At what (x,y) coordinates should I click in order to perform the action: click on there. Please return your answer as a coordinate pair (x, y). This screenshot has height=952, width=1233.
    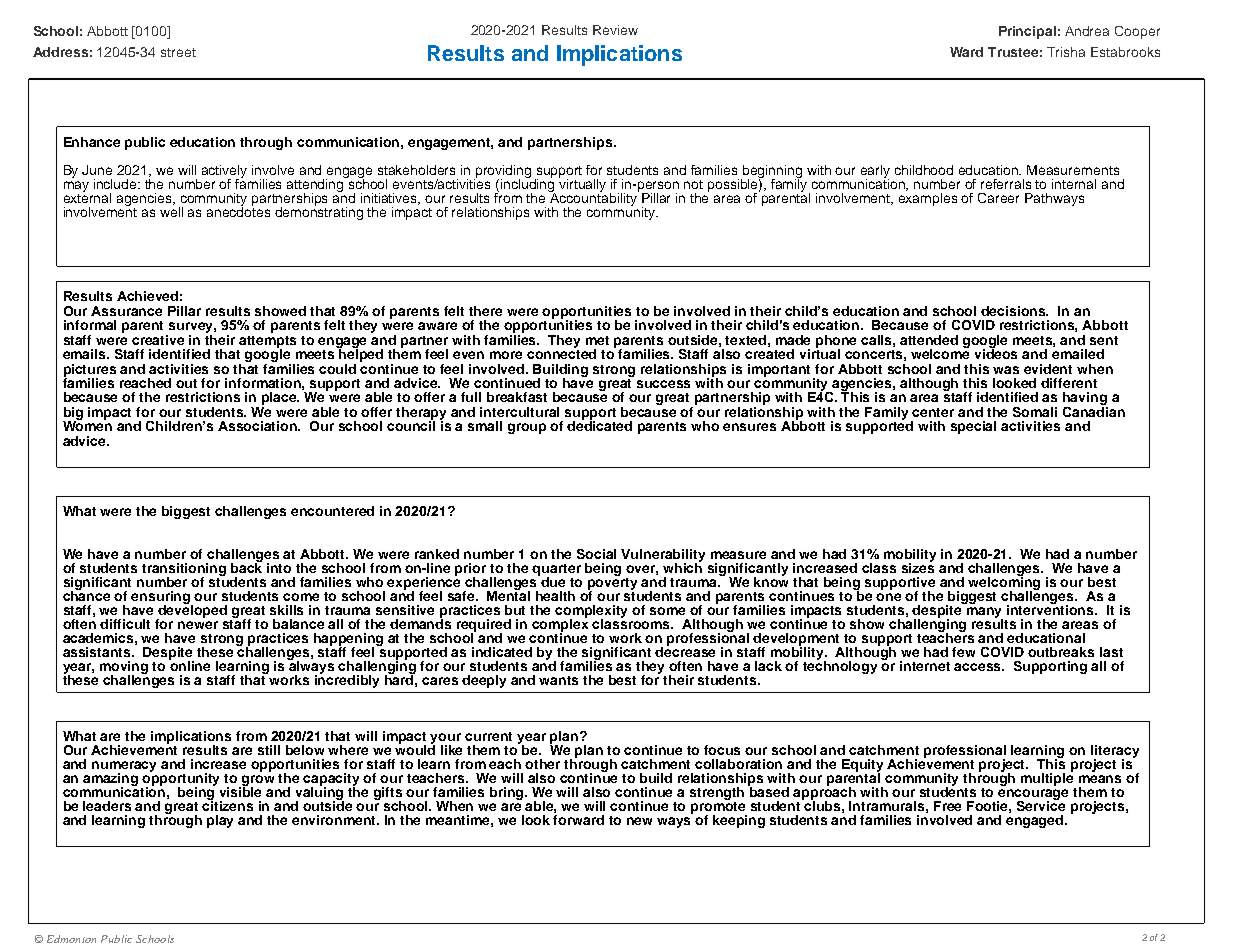
    Looking at the image, I should click on (485, 311).
